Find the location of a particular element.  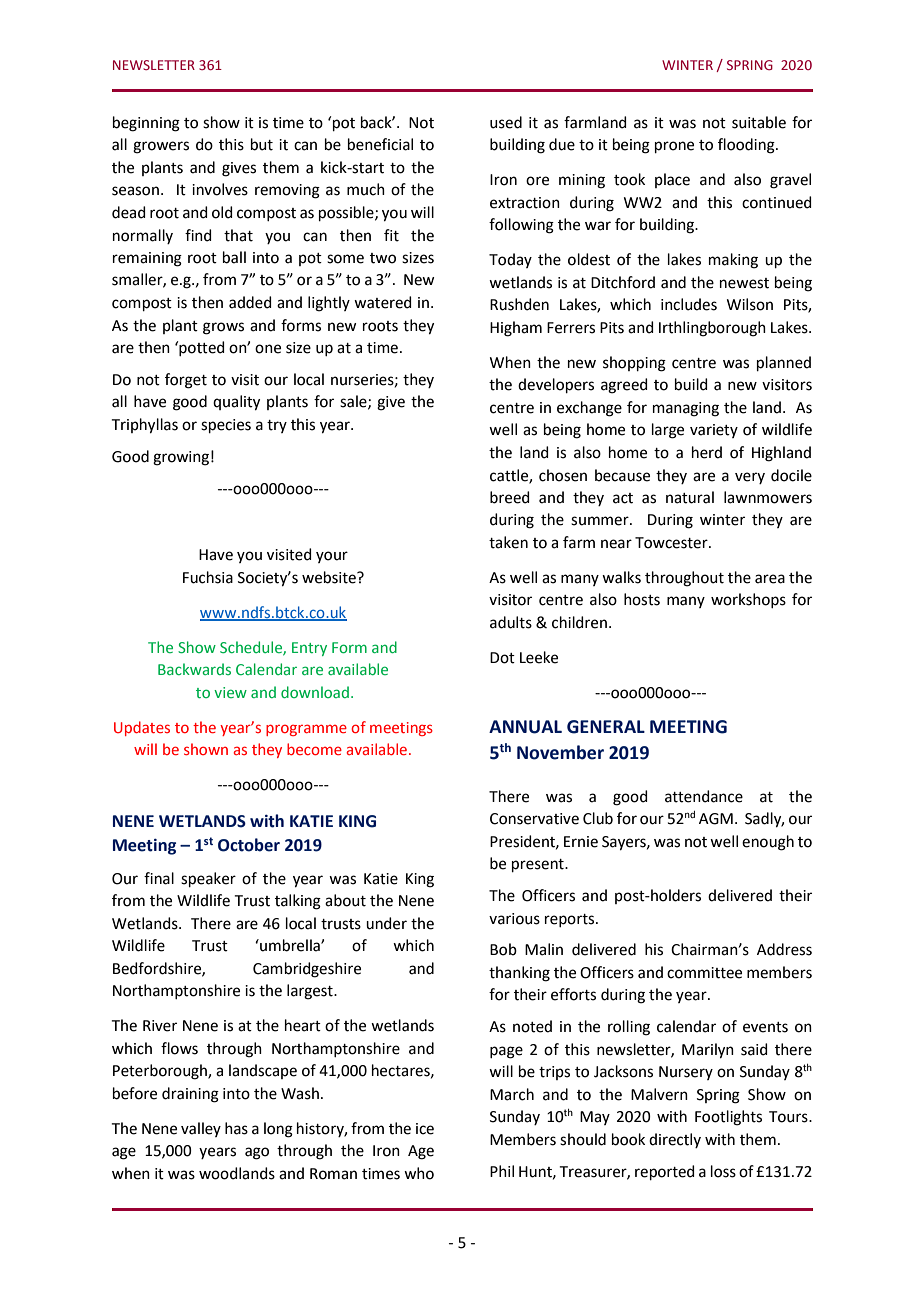

valley is located at coordinates (201, 1129).
